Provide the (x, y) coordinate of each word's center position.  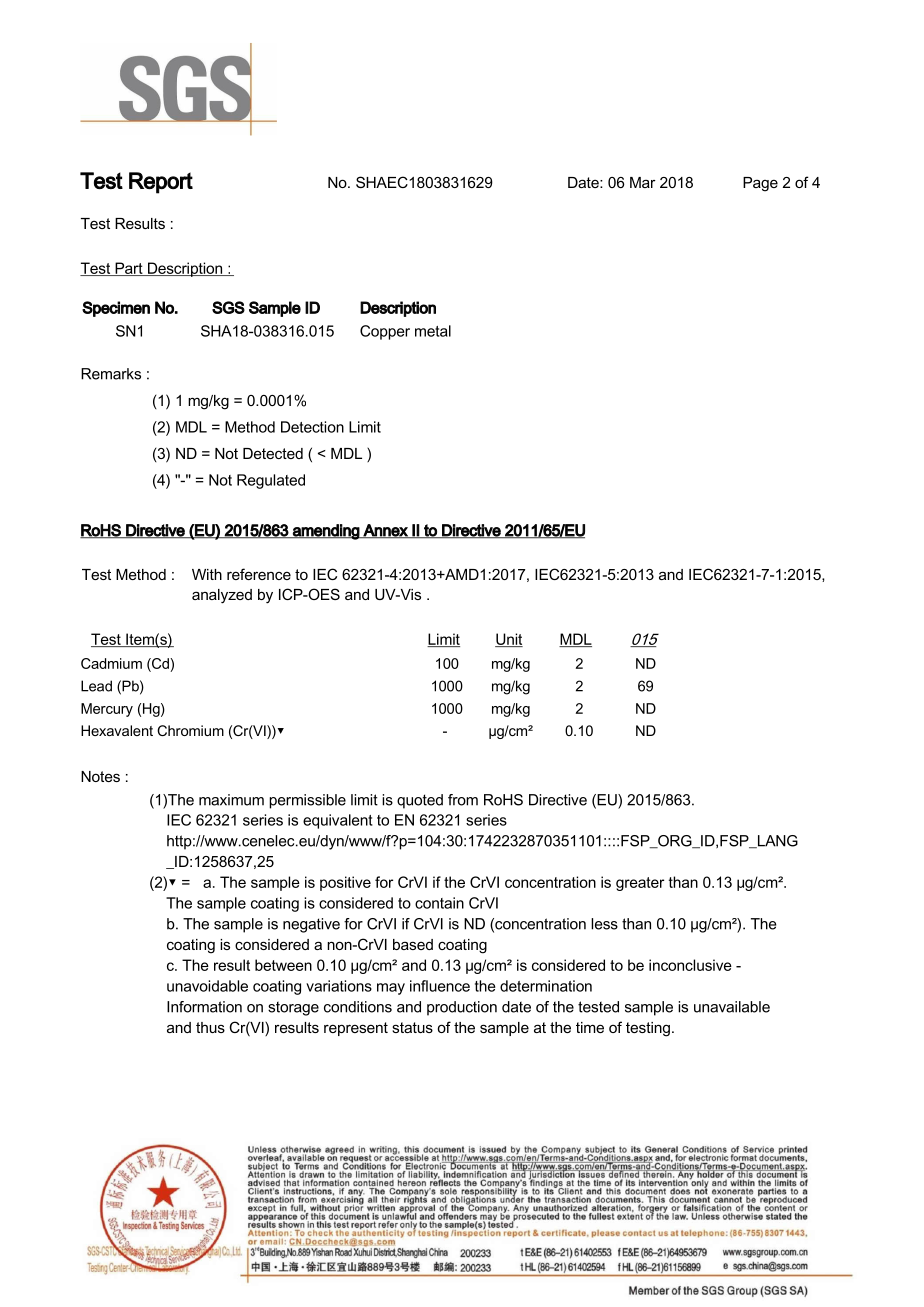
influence (440, 986)
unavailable (732, 1007)
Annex (386, 531)
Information (204, 1007)
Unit (509, 640)
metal (433, 331)
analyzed (222, 596)
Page (760, 184)
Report (161, 183)
